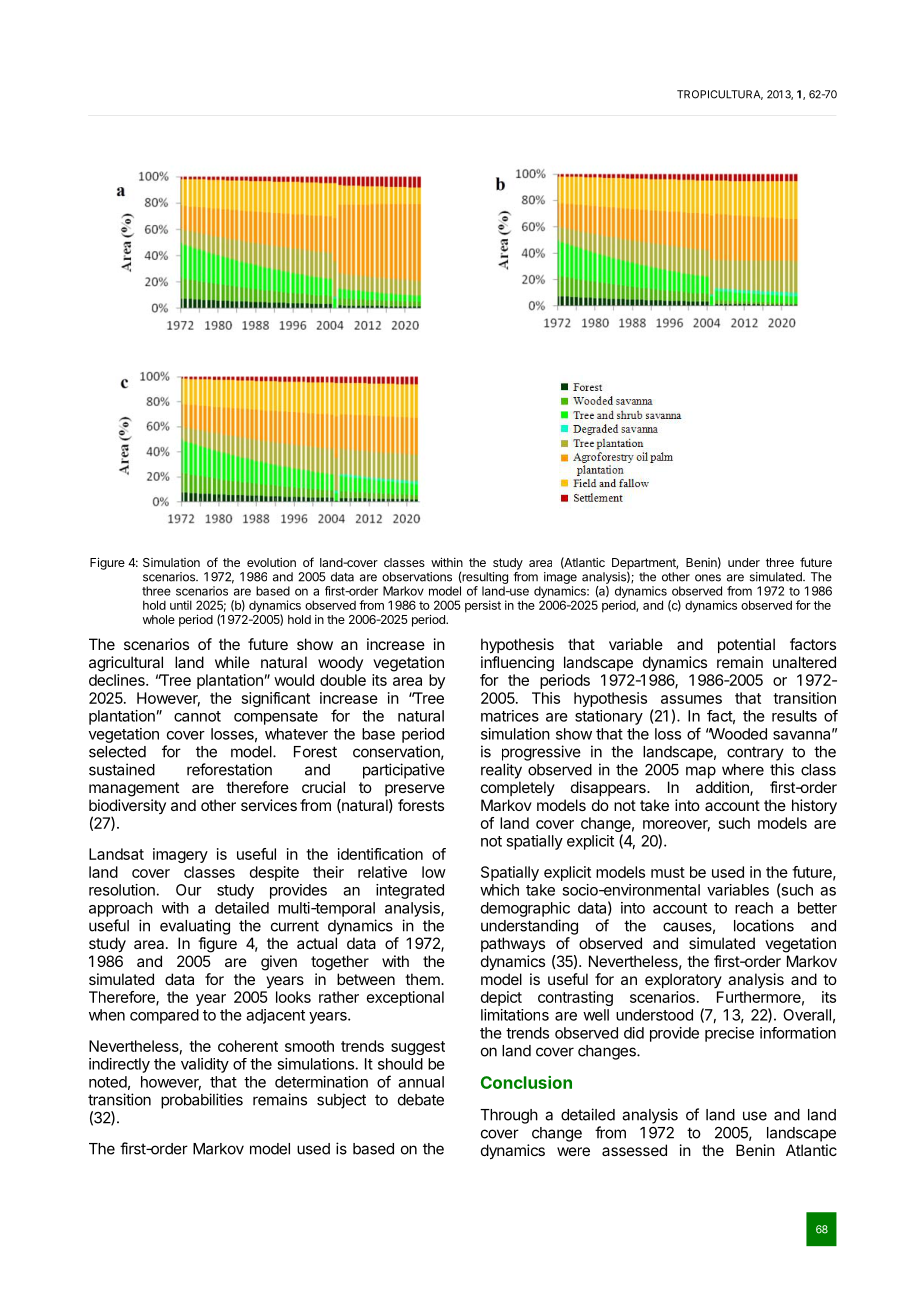  I want to click on low, so click(434, 872).
